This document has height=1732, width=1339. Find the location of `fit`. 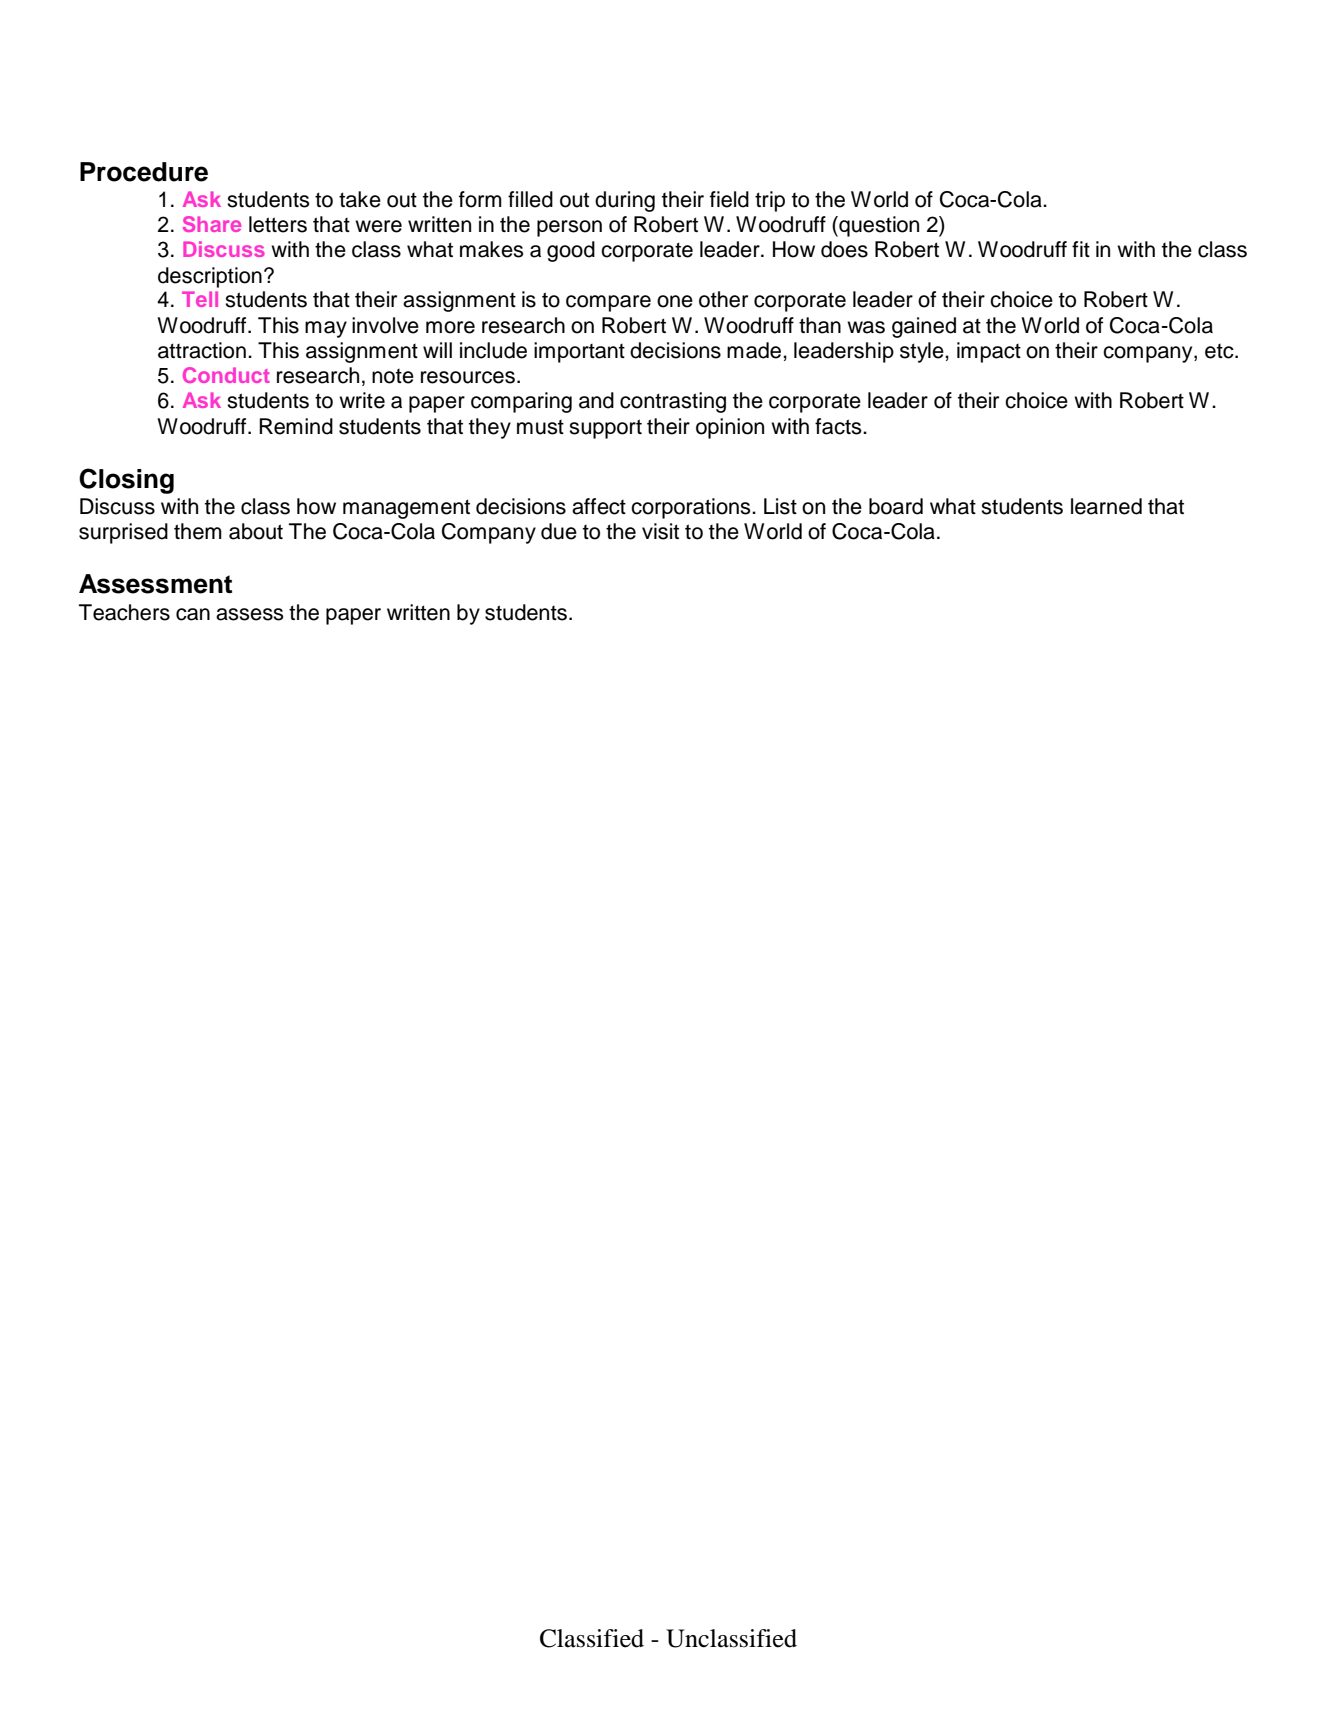

fit is located at coordinates (1081, 249).
